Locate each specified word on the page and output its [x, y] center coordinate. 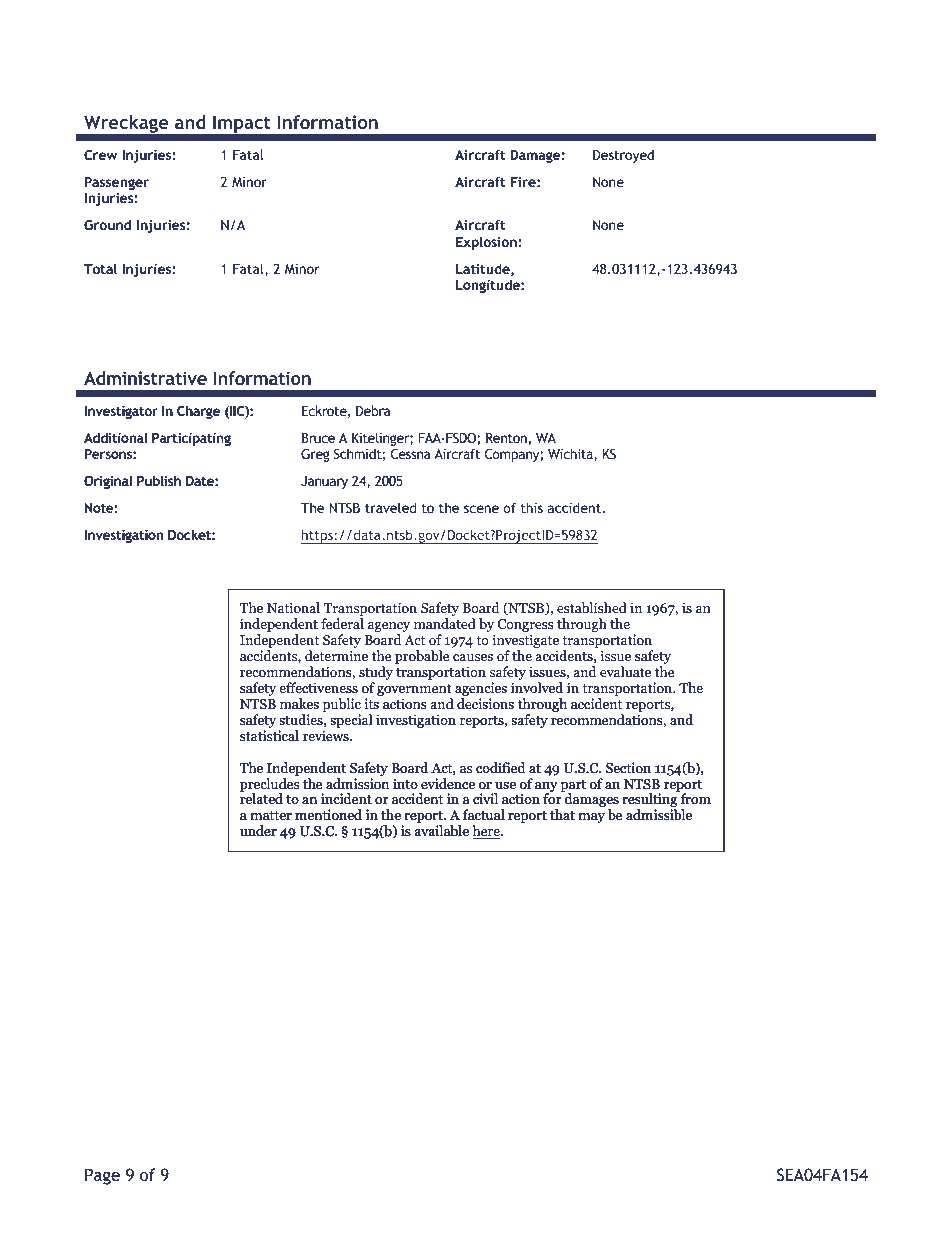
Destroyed [623, 156]
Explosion [487, 243]
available [442, 830]
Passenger [117, 183]
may [592, 818]
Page [102, 1176]
